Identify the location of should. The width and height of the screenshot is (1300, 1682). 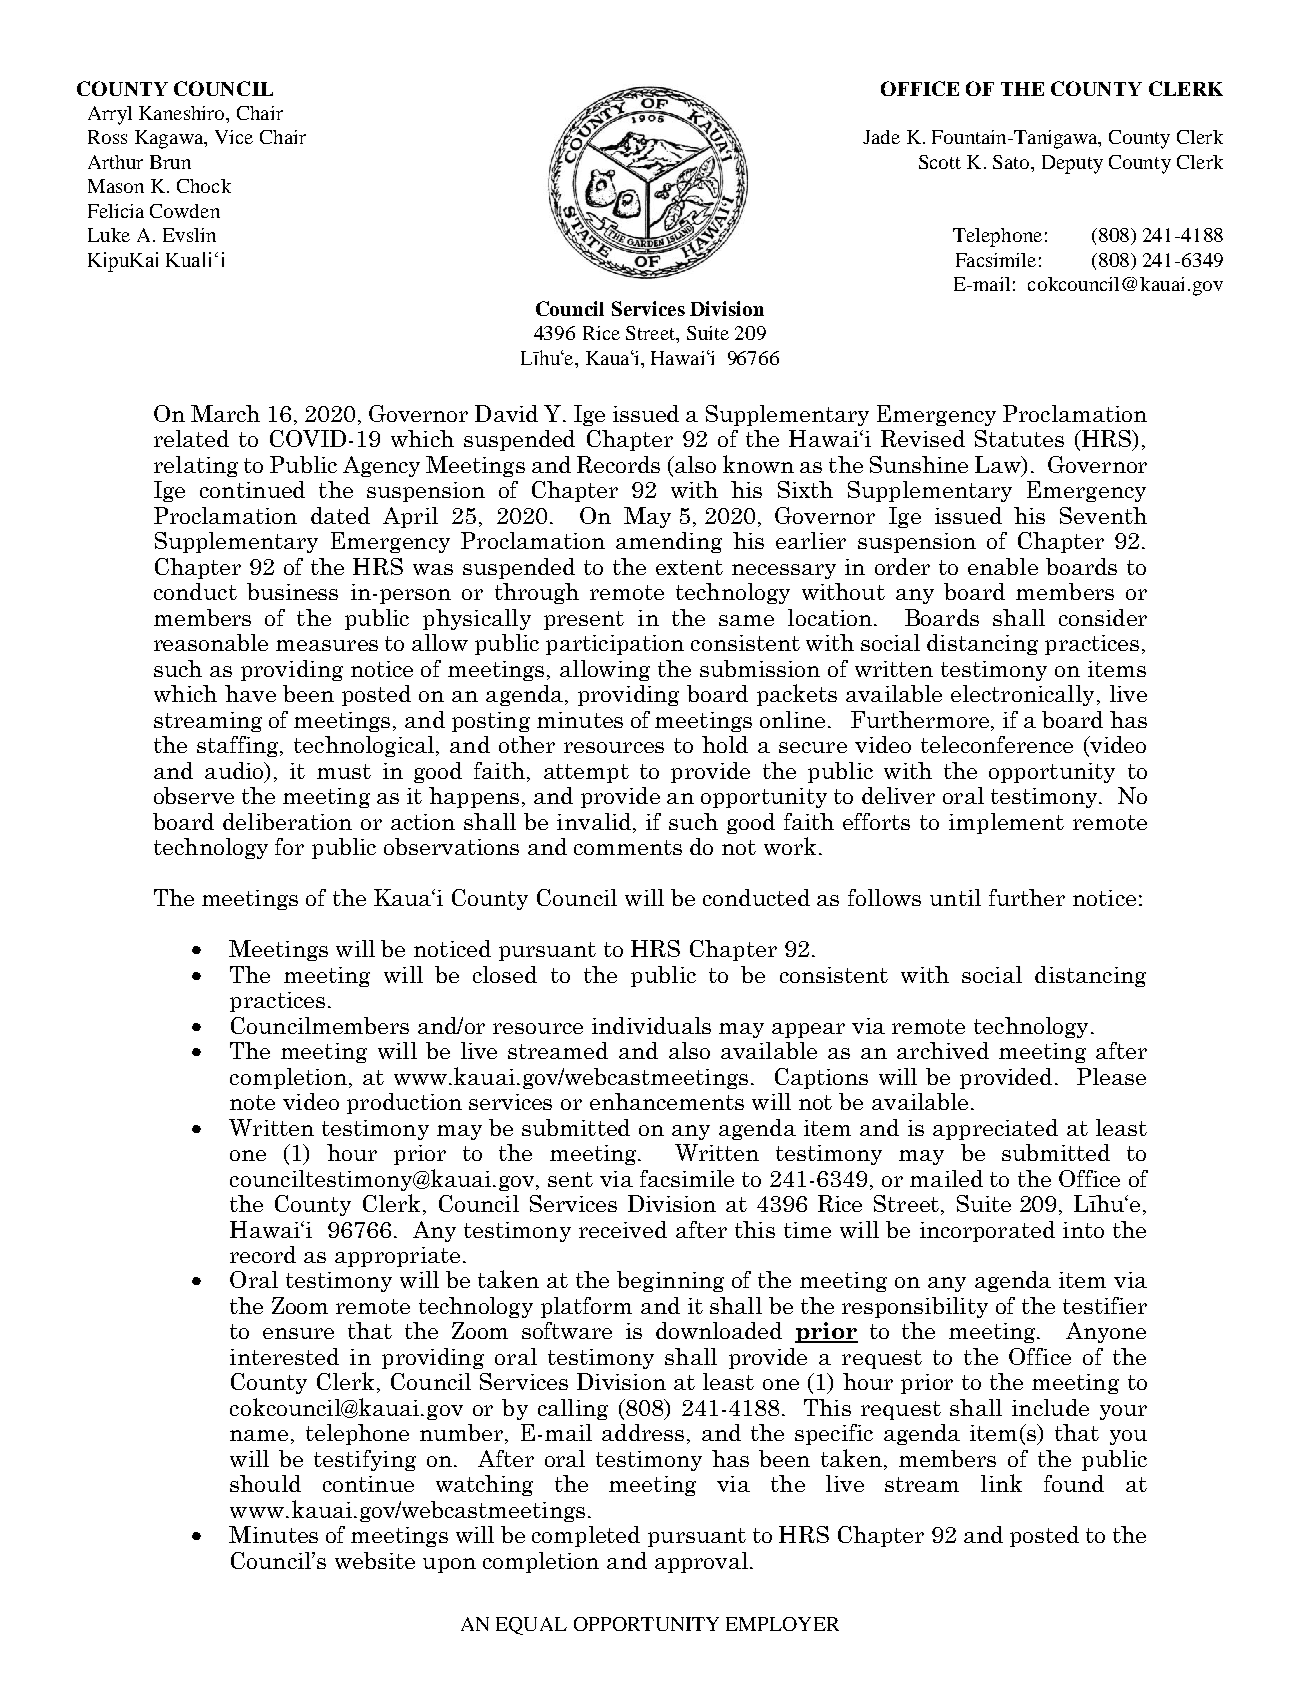
(265, 1483).
